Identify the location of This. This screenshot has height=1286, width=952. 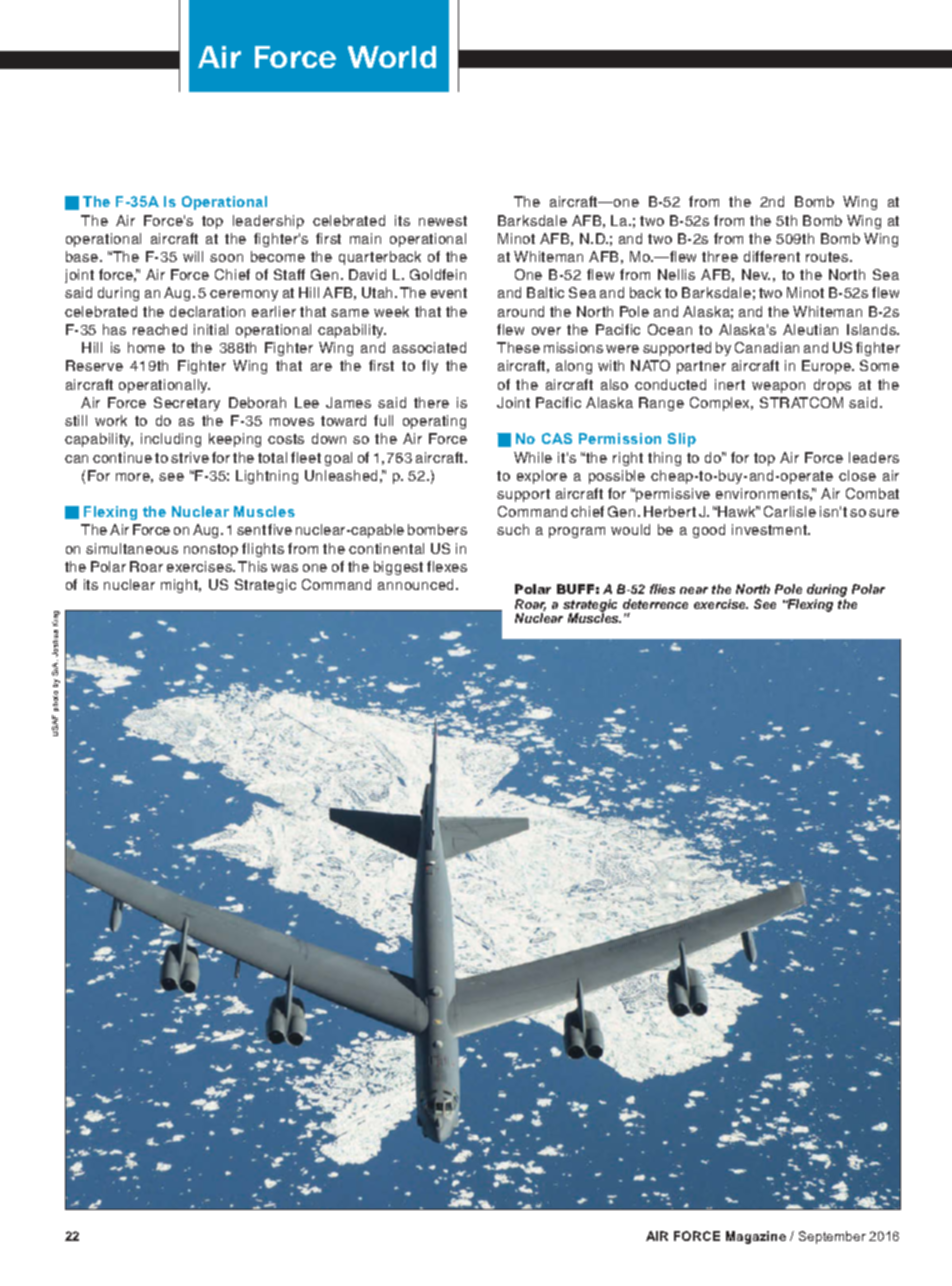
(252, 566).
